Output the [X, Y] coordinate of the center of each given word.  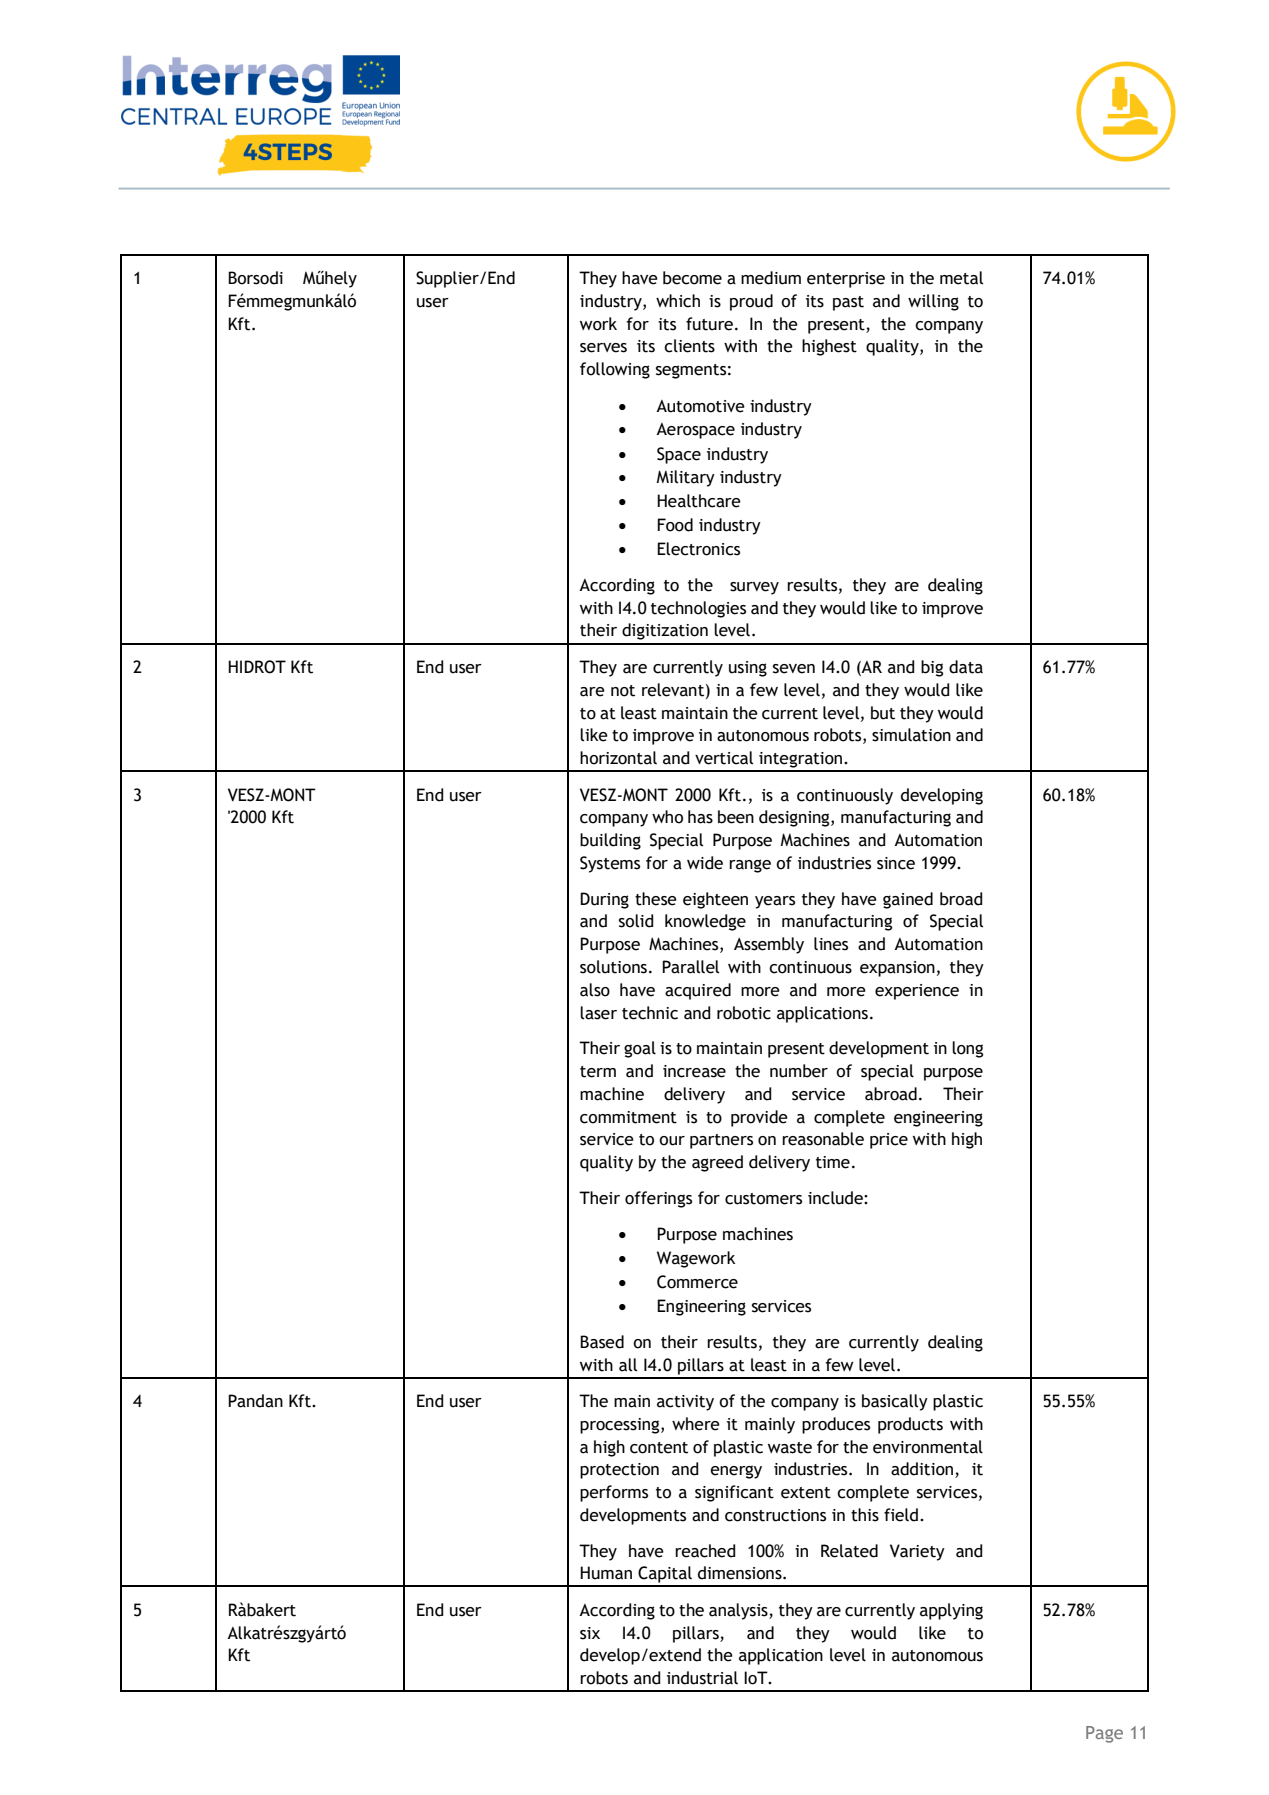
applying [951, 1611]
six [590, 1633]
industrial [702, 1678]
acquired [698, 991]
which [678, 301]
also [595, 990]
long [967, 1049]
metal [961, 278]
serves [603, 348]
